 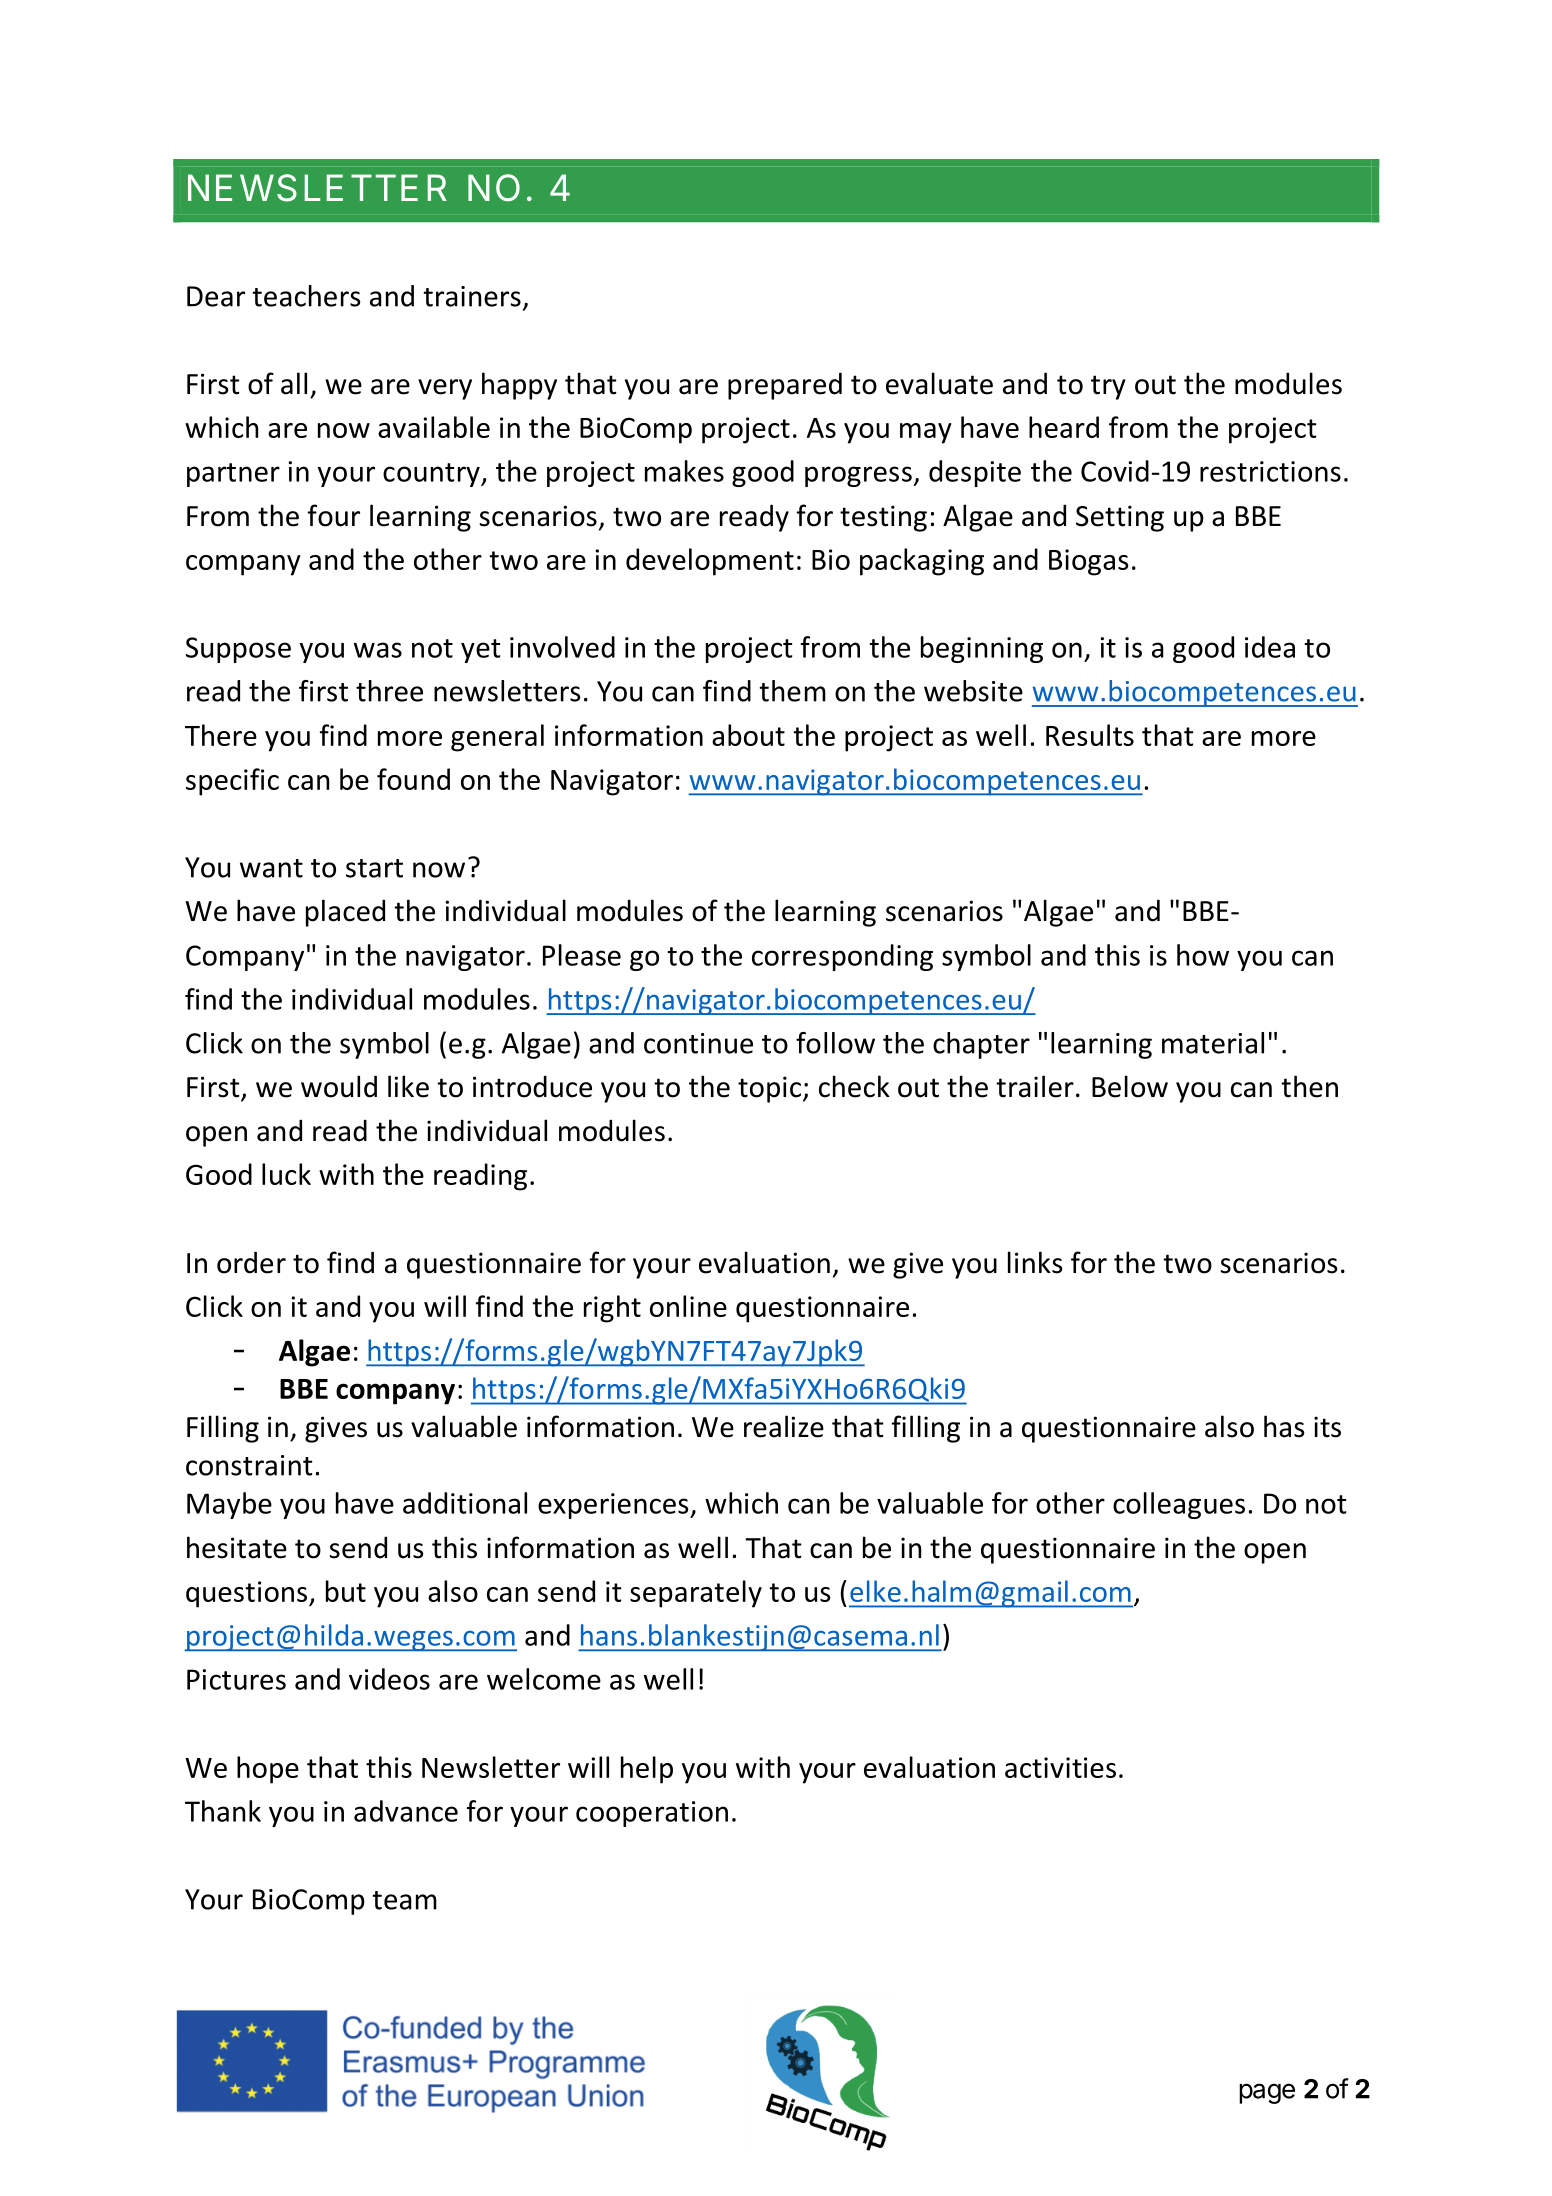 I want to click on heard, so click(x=1064, y=427).
